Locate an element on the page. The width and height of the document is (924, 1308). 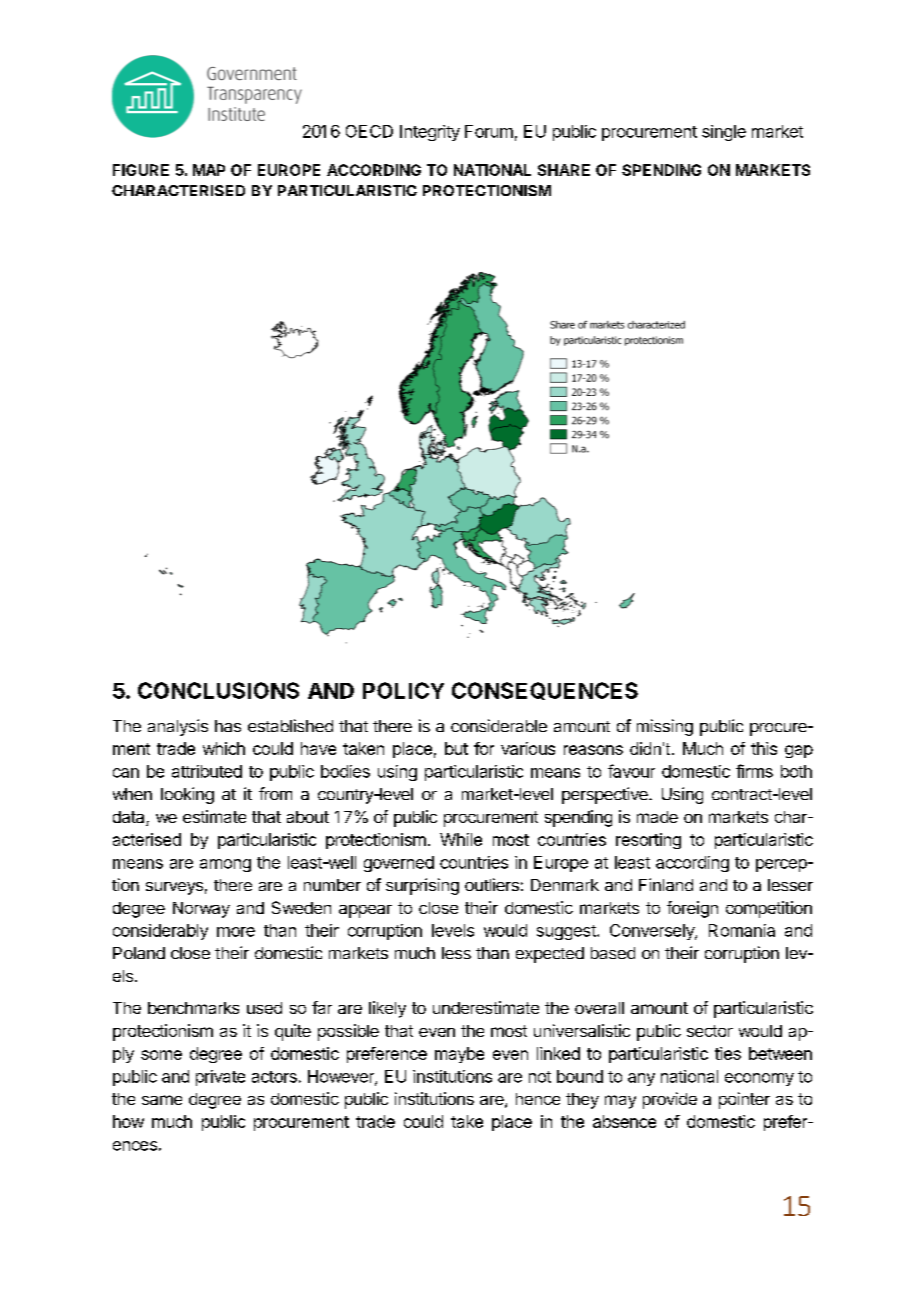
private is located at coordinates (220, 1078).
